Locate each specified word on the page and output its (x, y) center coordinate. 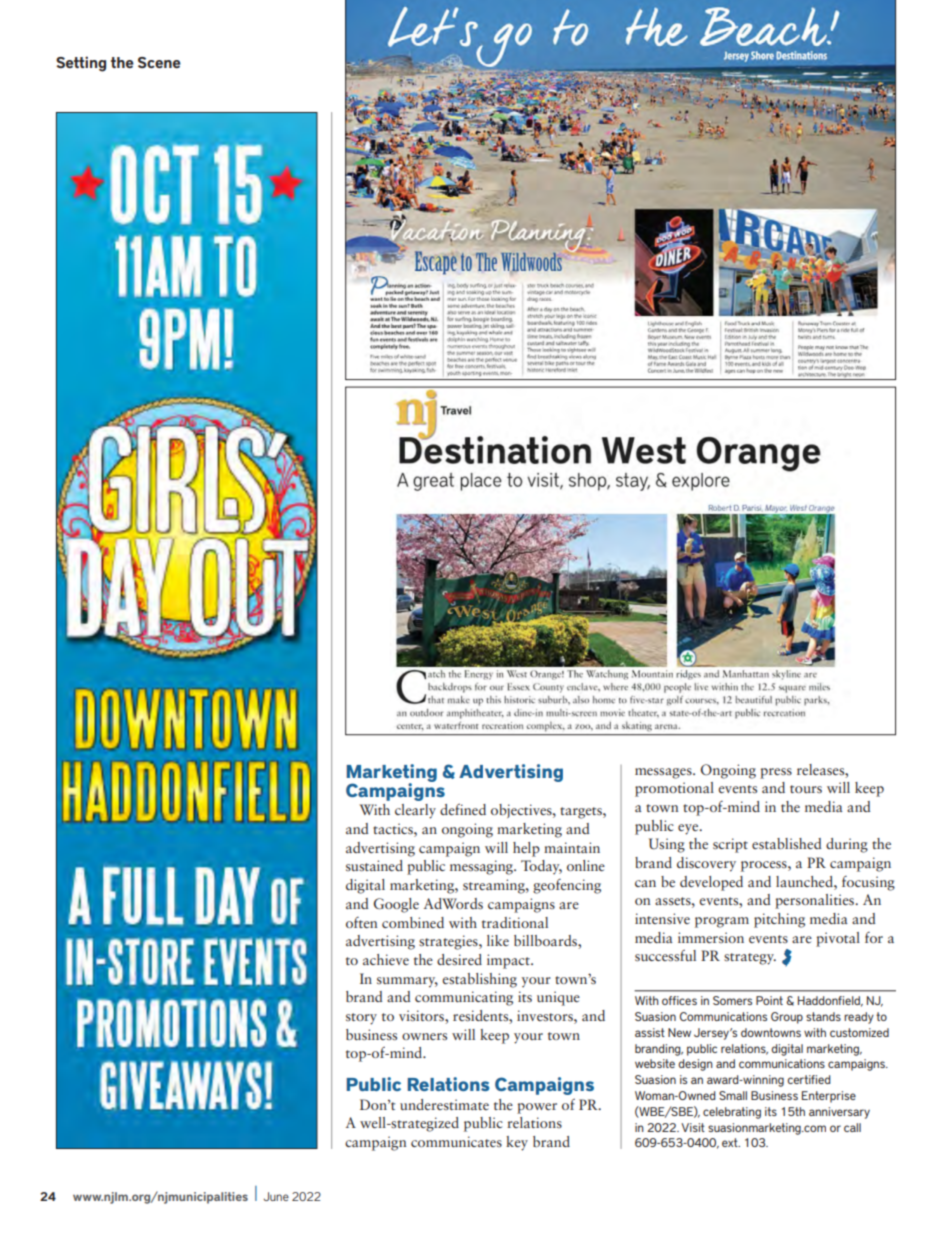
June (276, 1196)
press (776, 773)
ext (731, 1142)
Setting (81, 64)
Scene (159, 62)
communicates (456, 1141)
